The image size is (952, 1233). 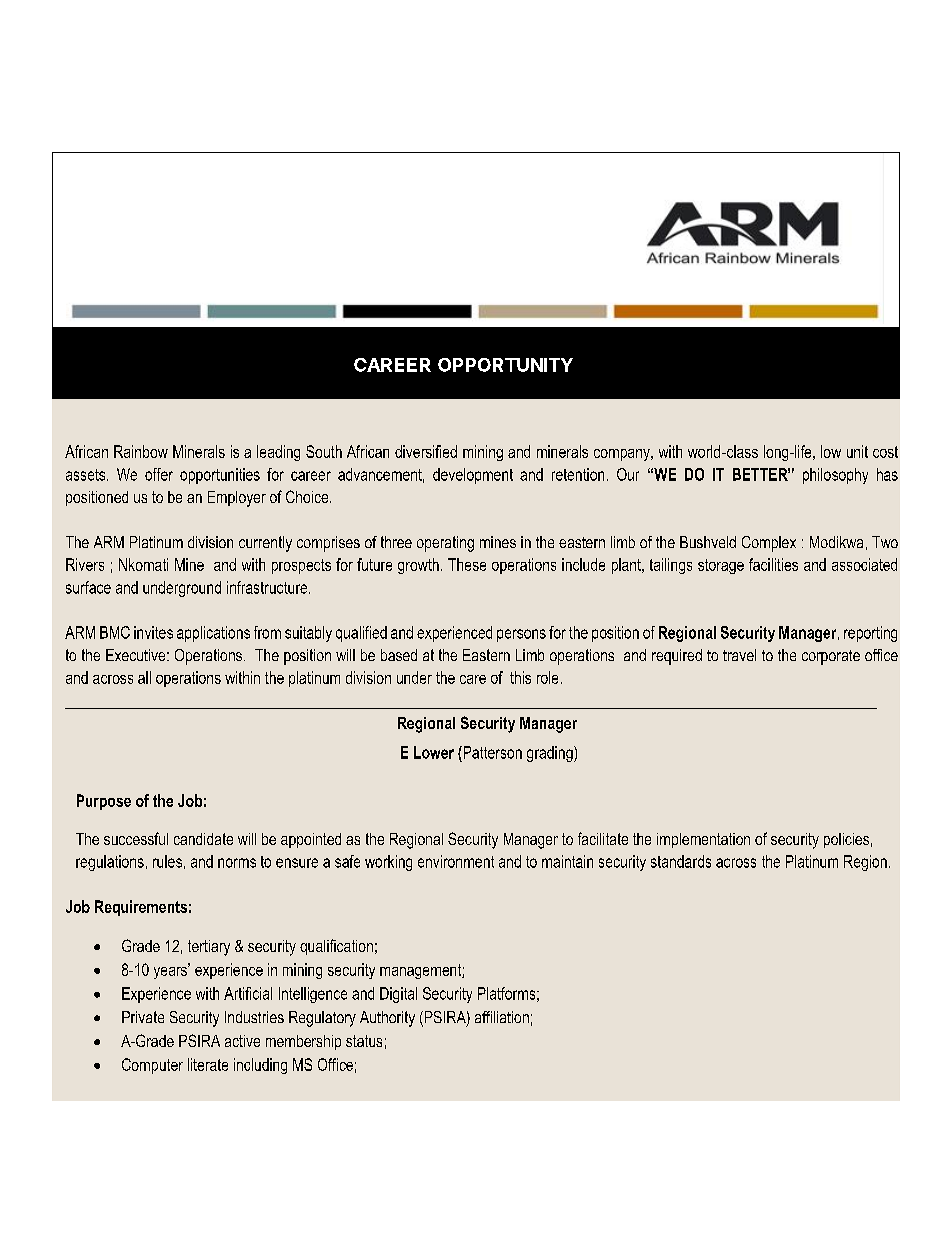 I want to click on invites, so click(x=153, y=632).
